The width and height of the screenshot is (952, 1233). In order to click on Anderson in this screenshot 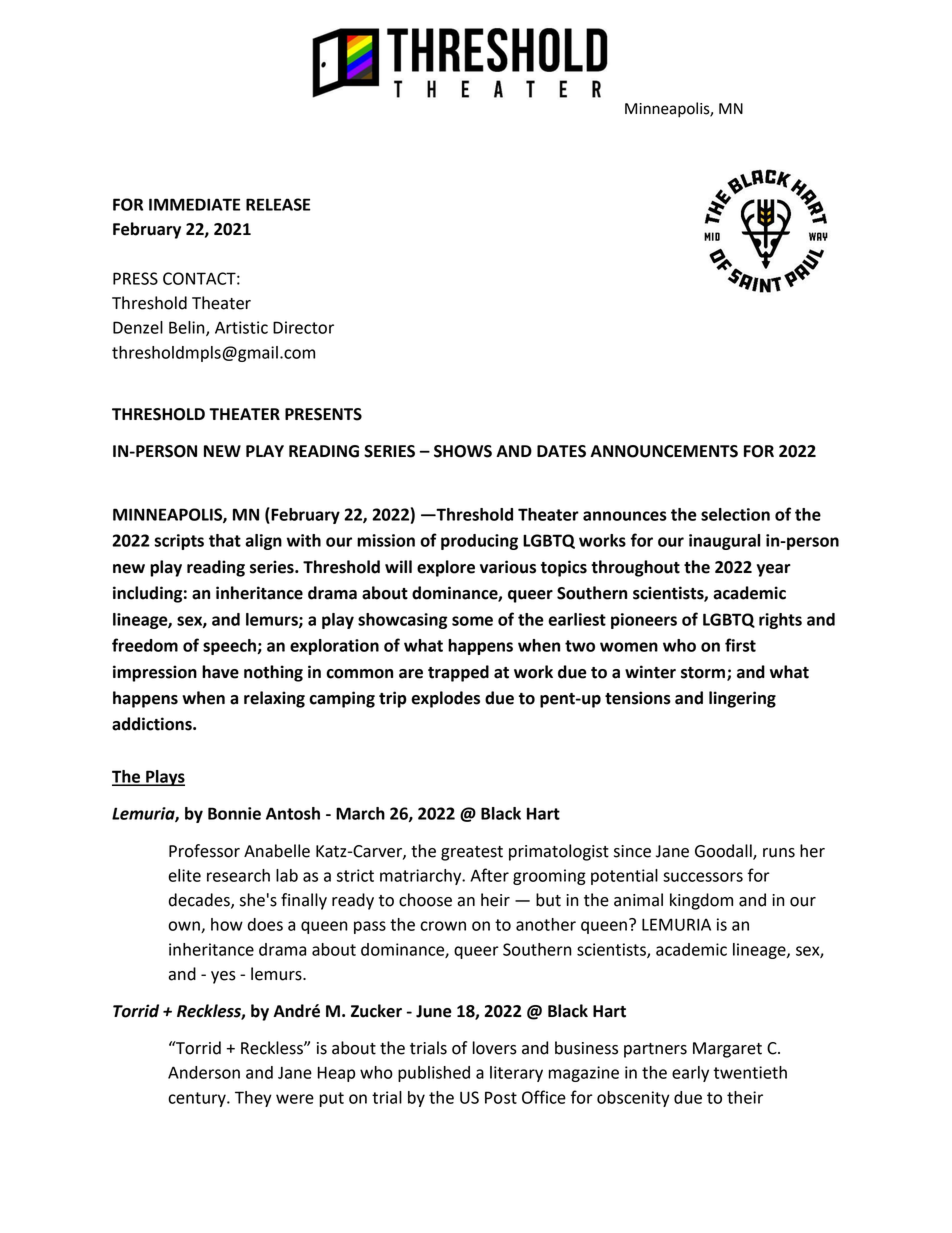, I will do `click(204, 1072)`.
